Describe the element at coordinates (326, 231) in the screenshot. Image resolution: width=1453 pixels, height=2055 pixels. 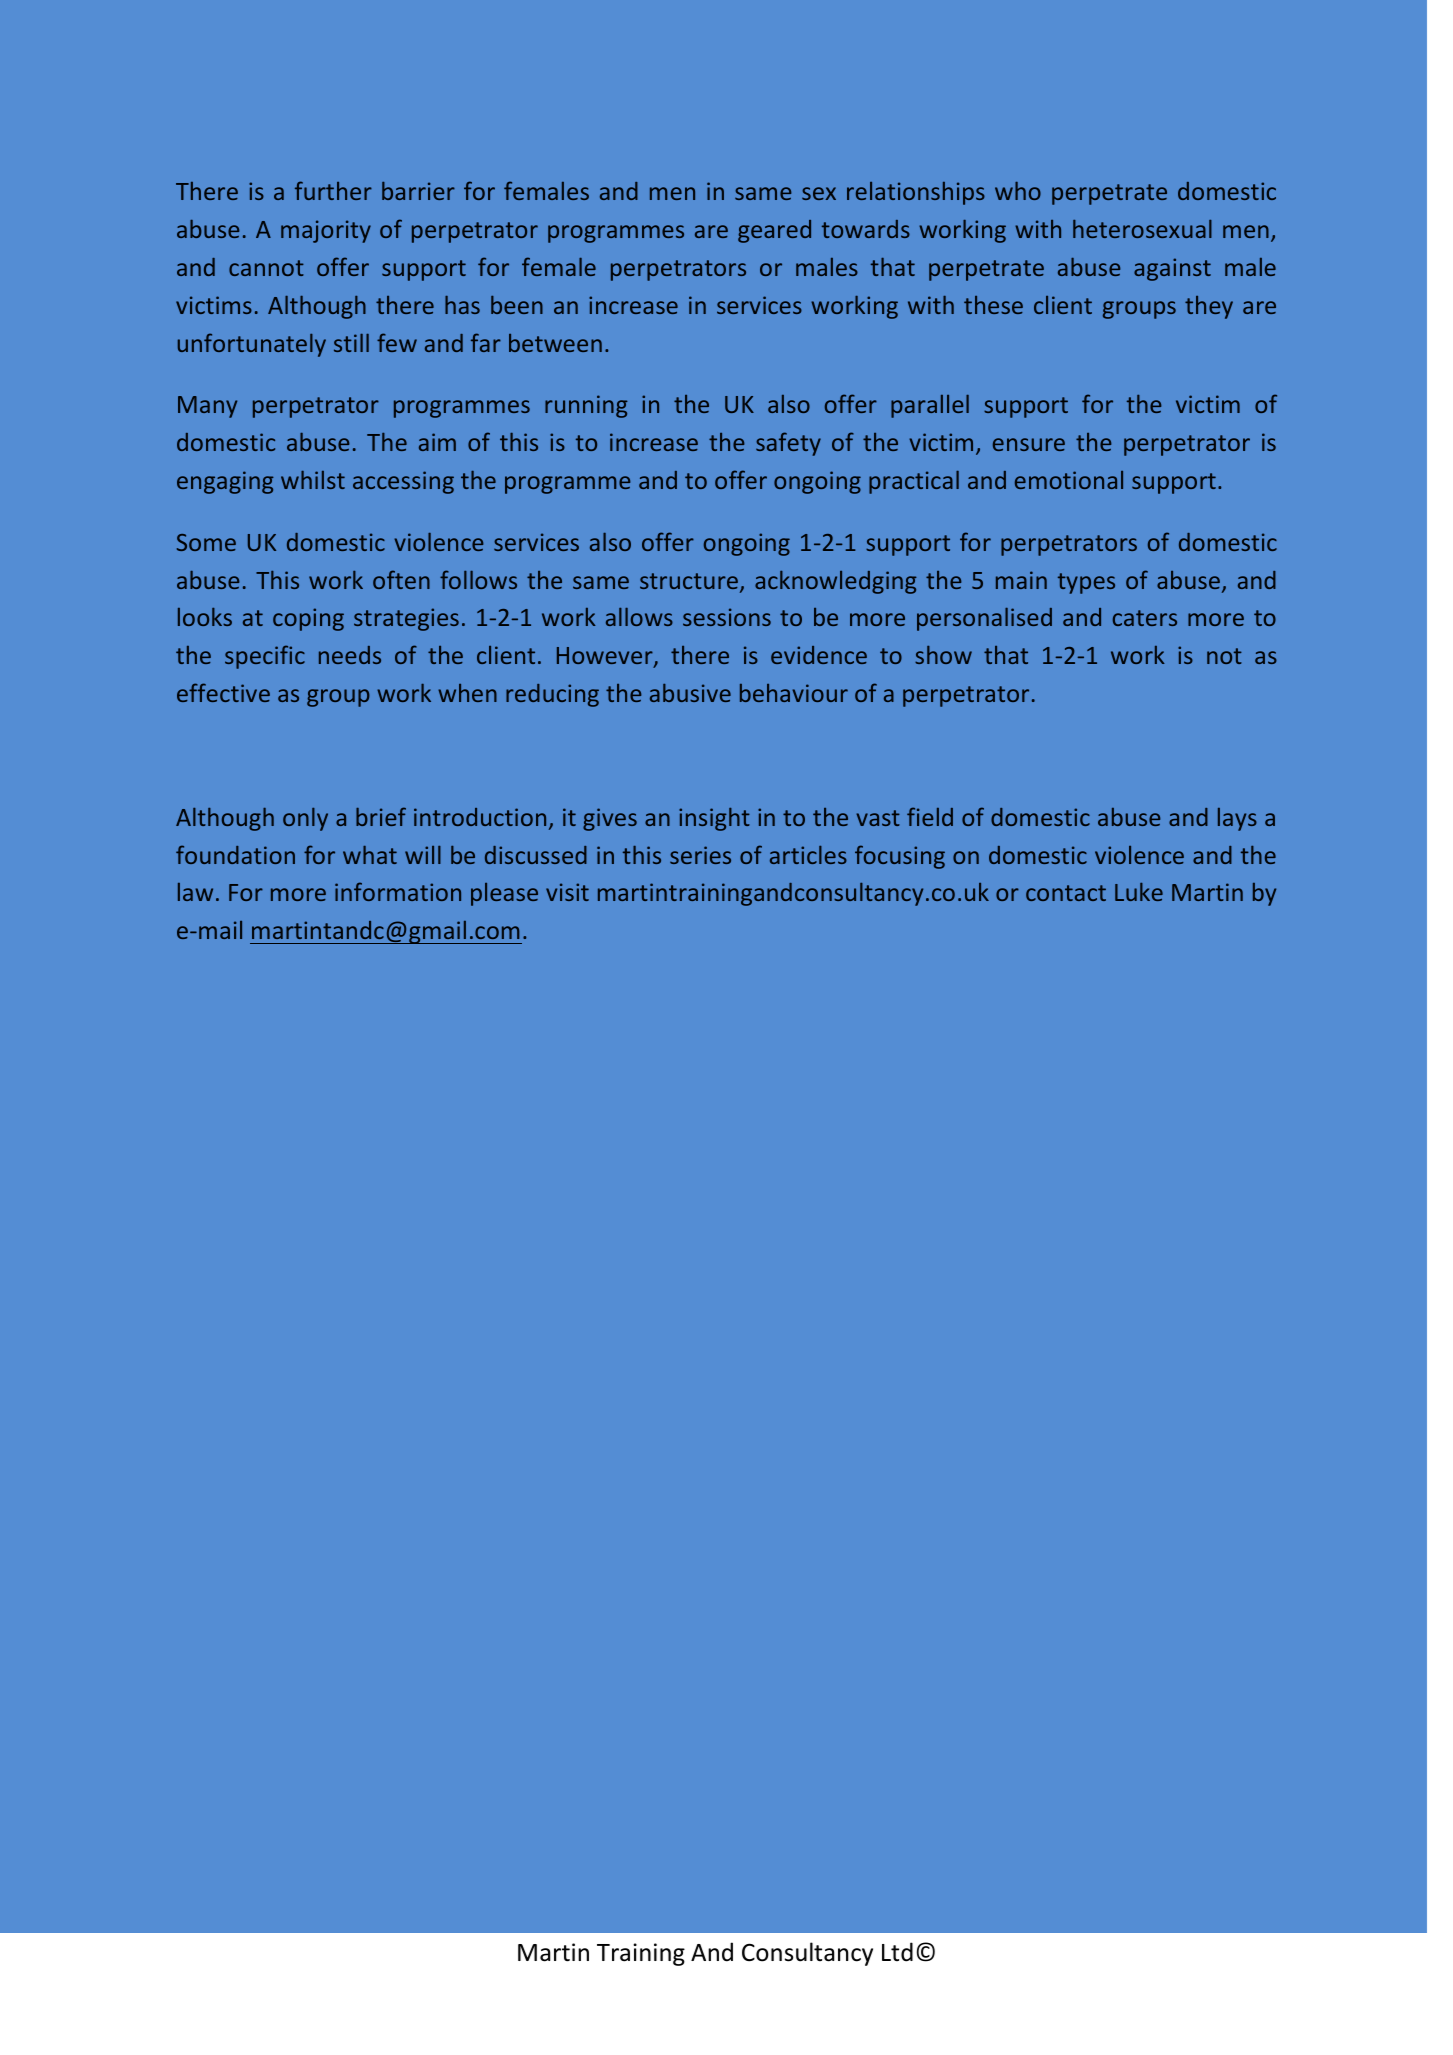
I see `majority` at that location.
